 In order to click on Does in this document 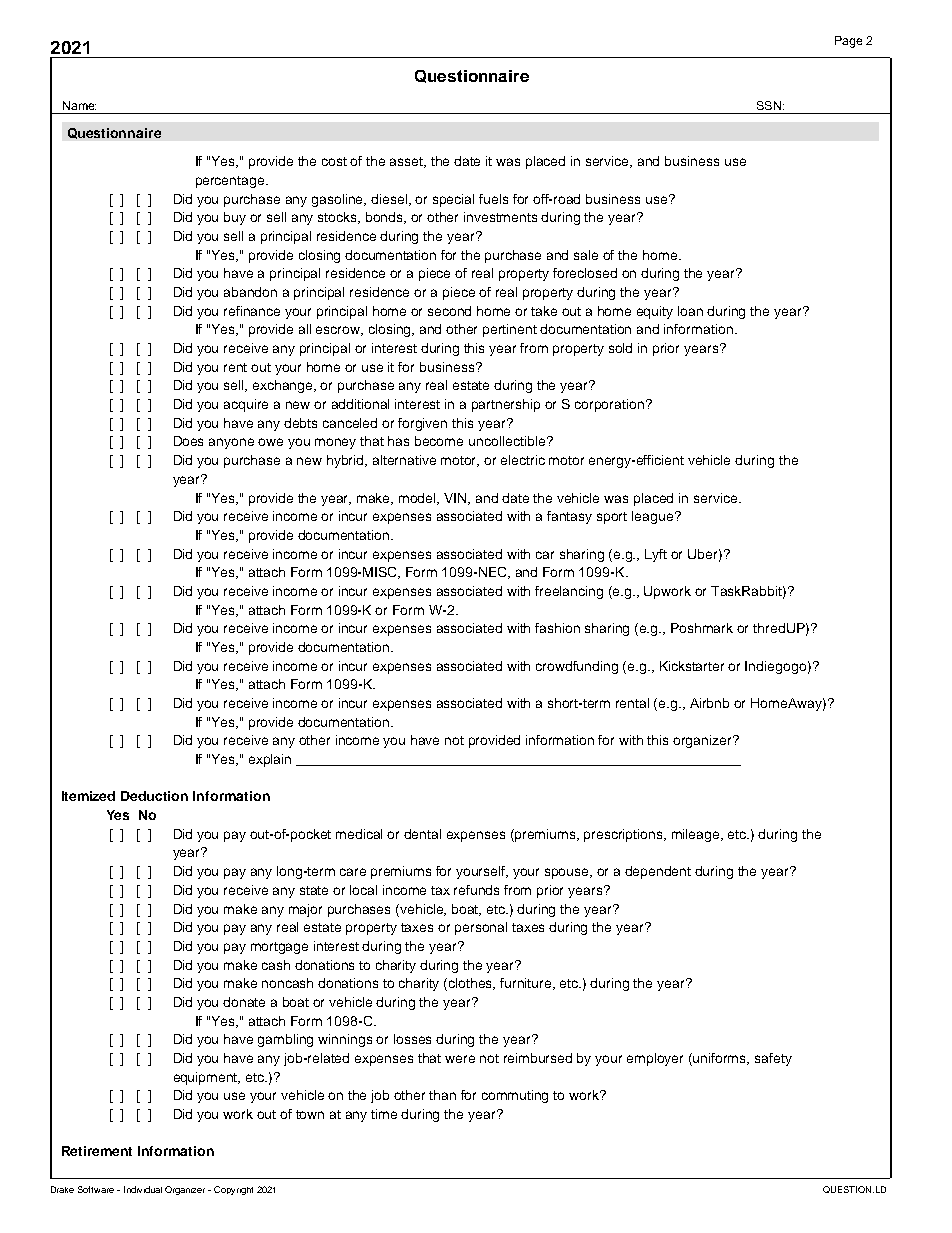, I will do `click(188, 441)`.
